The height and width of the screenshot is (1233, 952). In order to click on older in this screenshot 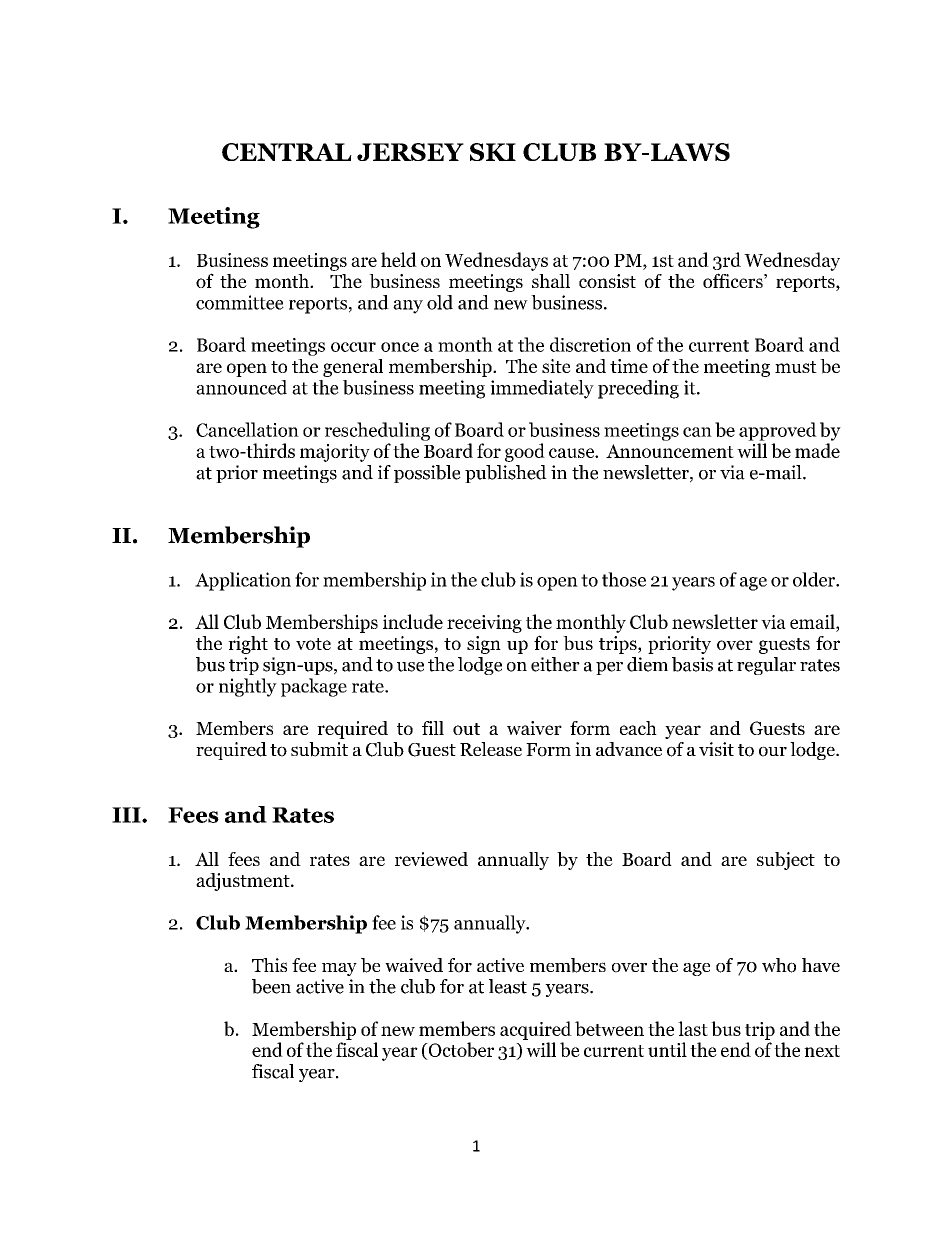, I will do `click(815, 579)`.
